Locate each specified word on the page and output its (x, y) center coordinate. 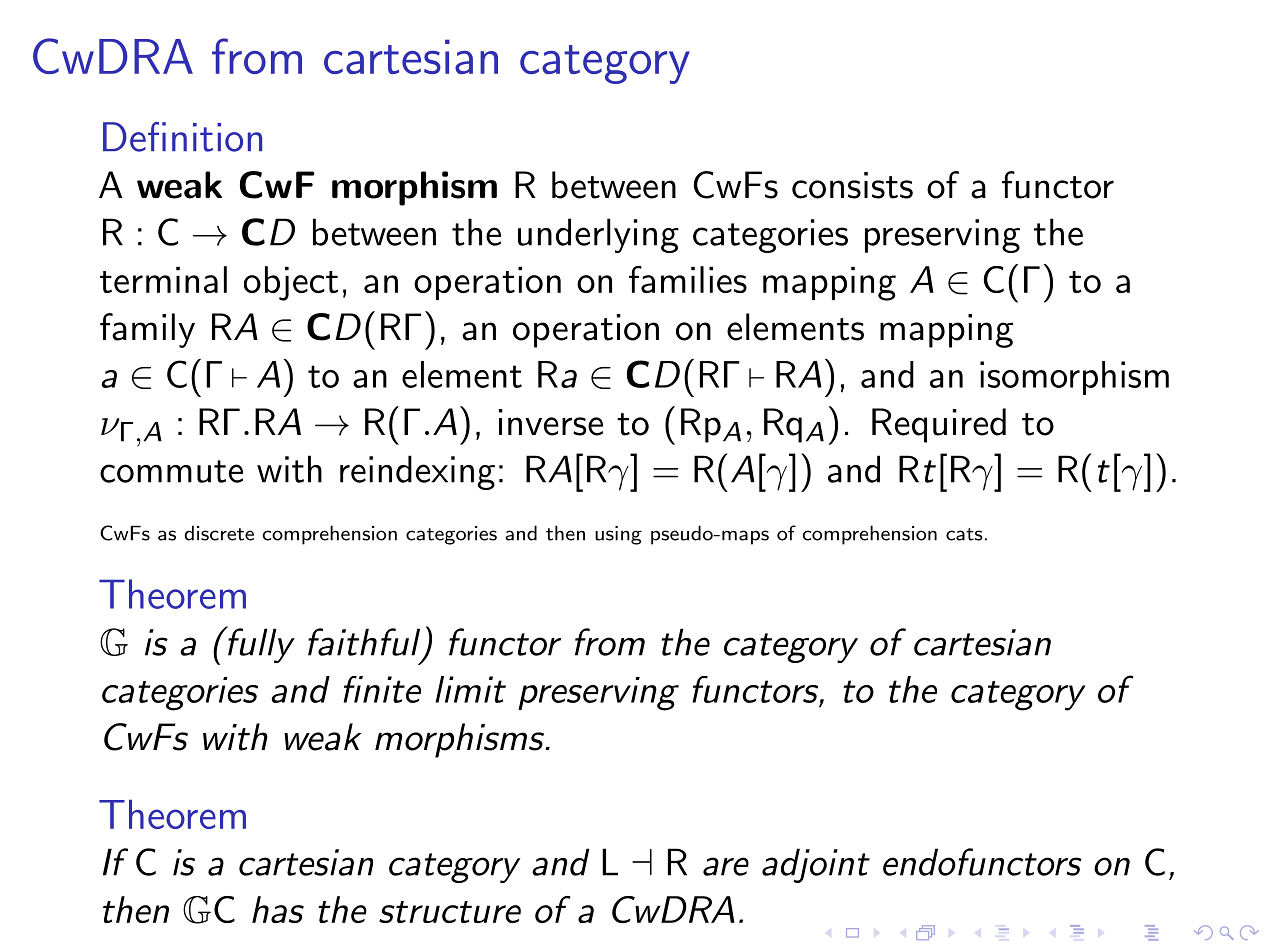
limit (470, 689)
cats (964, 534)
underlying (598, 235)
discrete (219, 533)
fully (260, 644)
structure (450, 912)
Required (939, 425)
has (278, 909)
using (618, 535)
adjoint (816, 865)
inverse (551, 422)
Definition (182, 137)
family (147, 330)
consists (852, 185)
